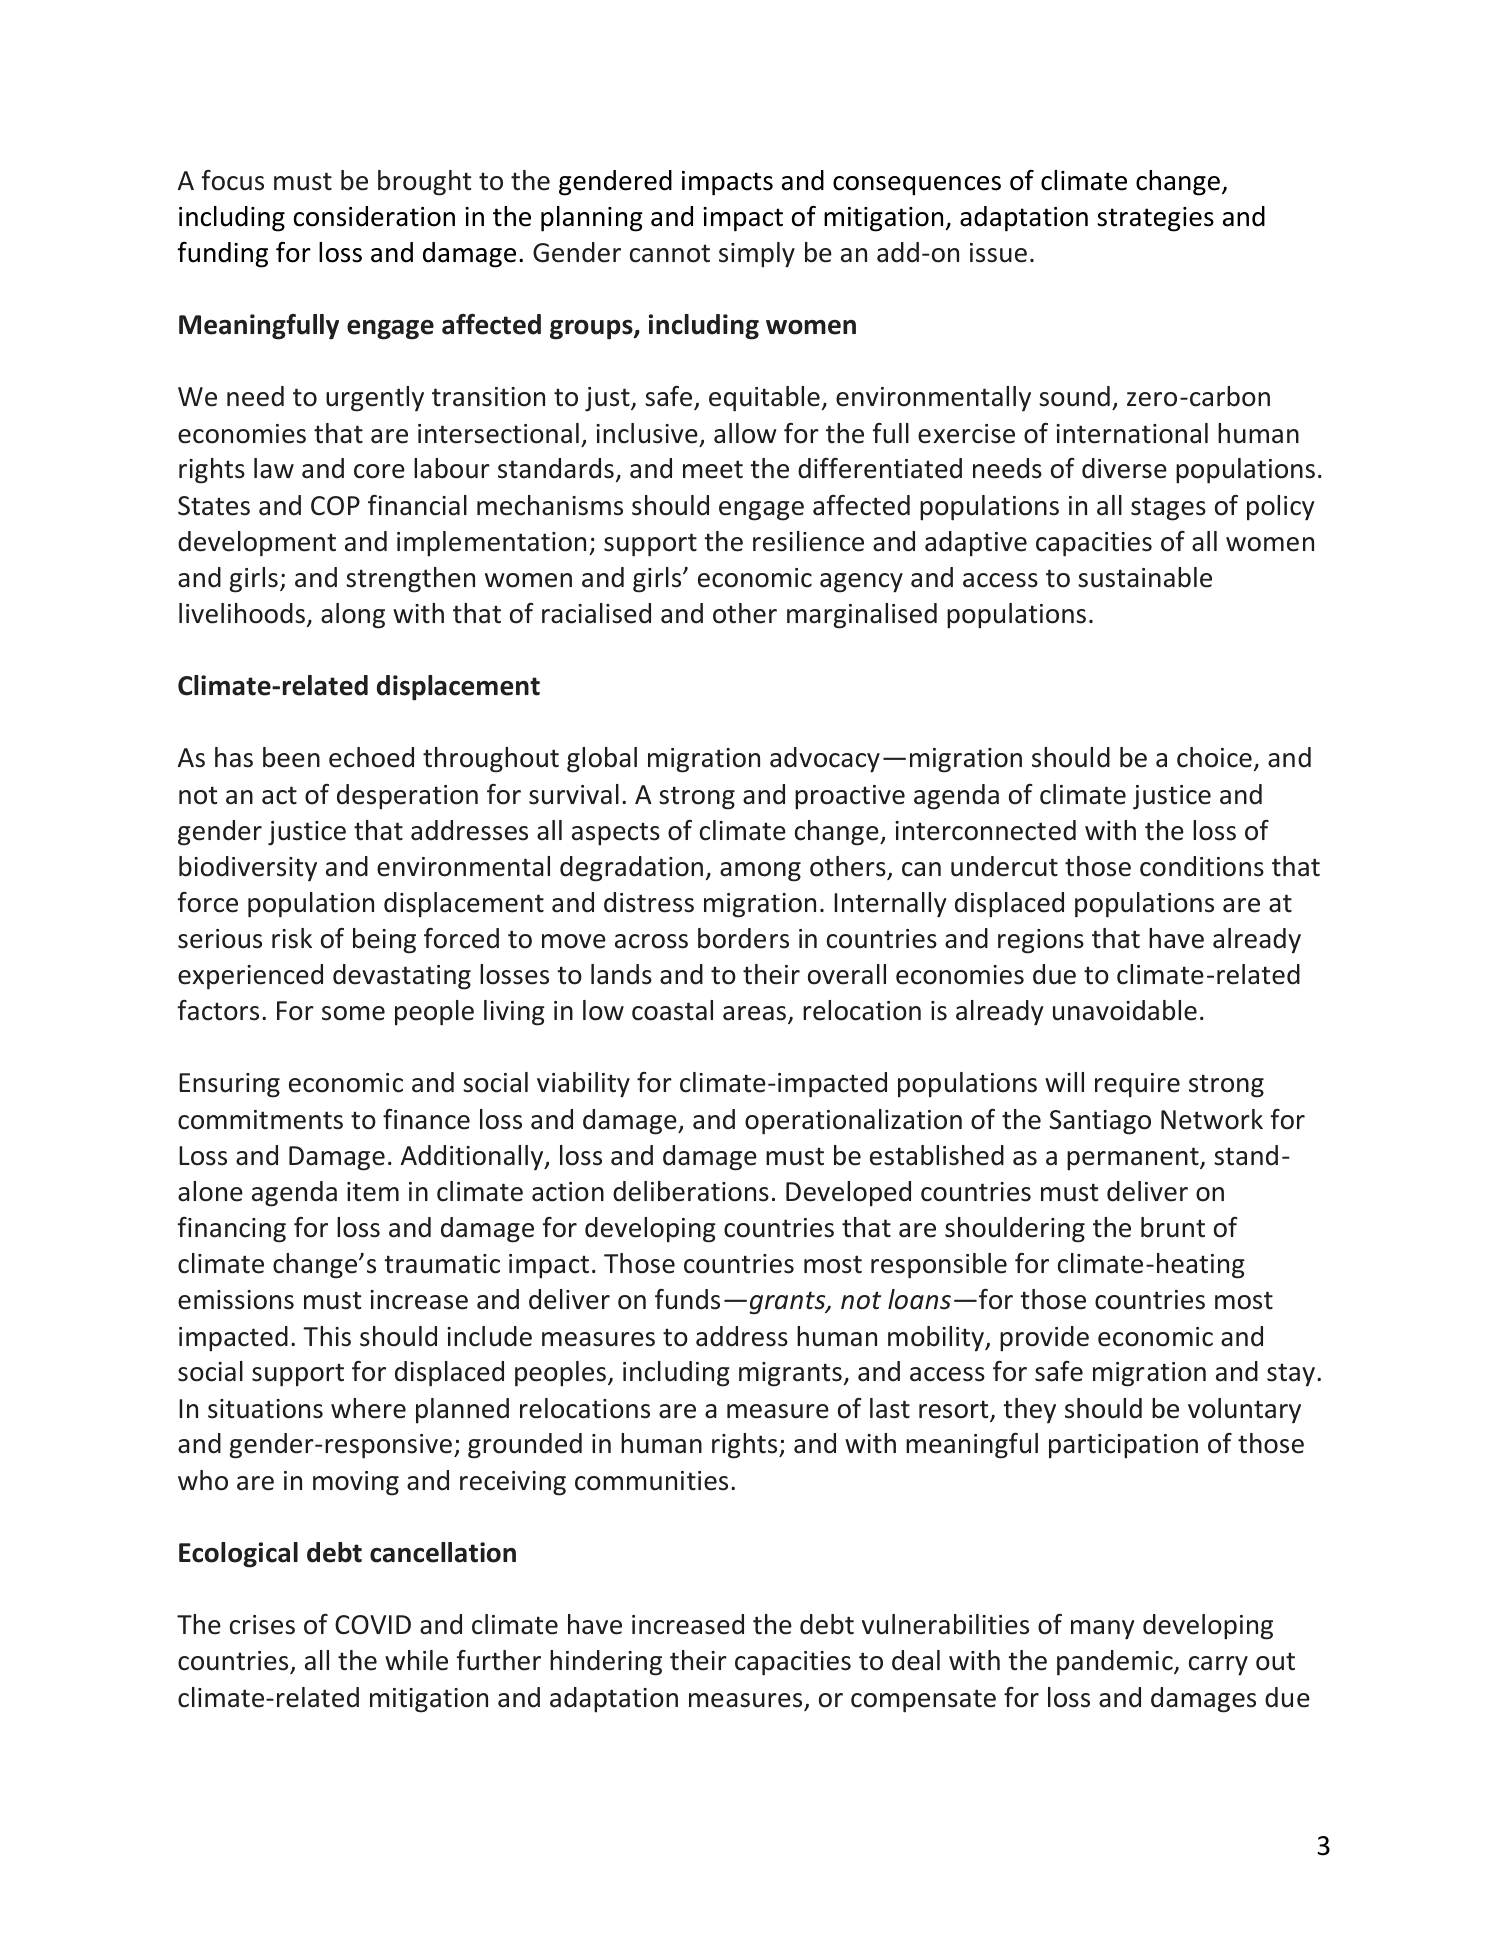 This page has width=1508, height=1952. Describe the element at coordinates (373, 1625) in the page. I see `COVID` at that location.
